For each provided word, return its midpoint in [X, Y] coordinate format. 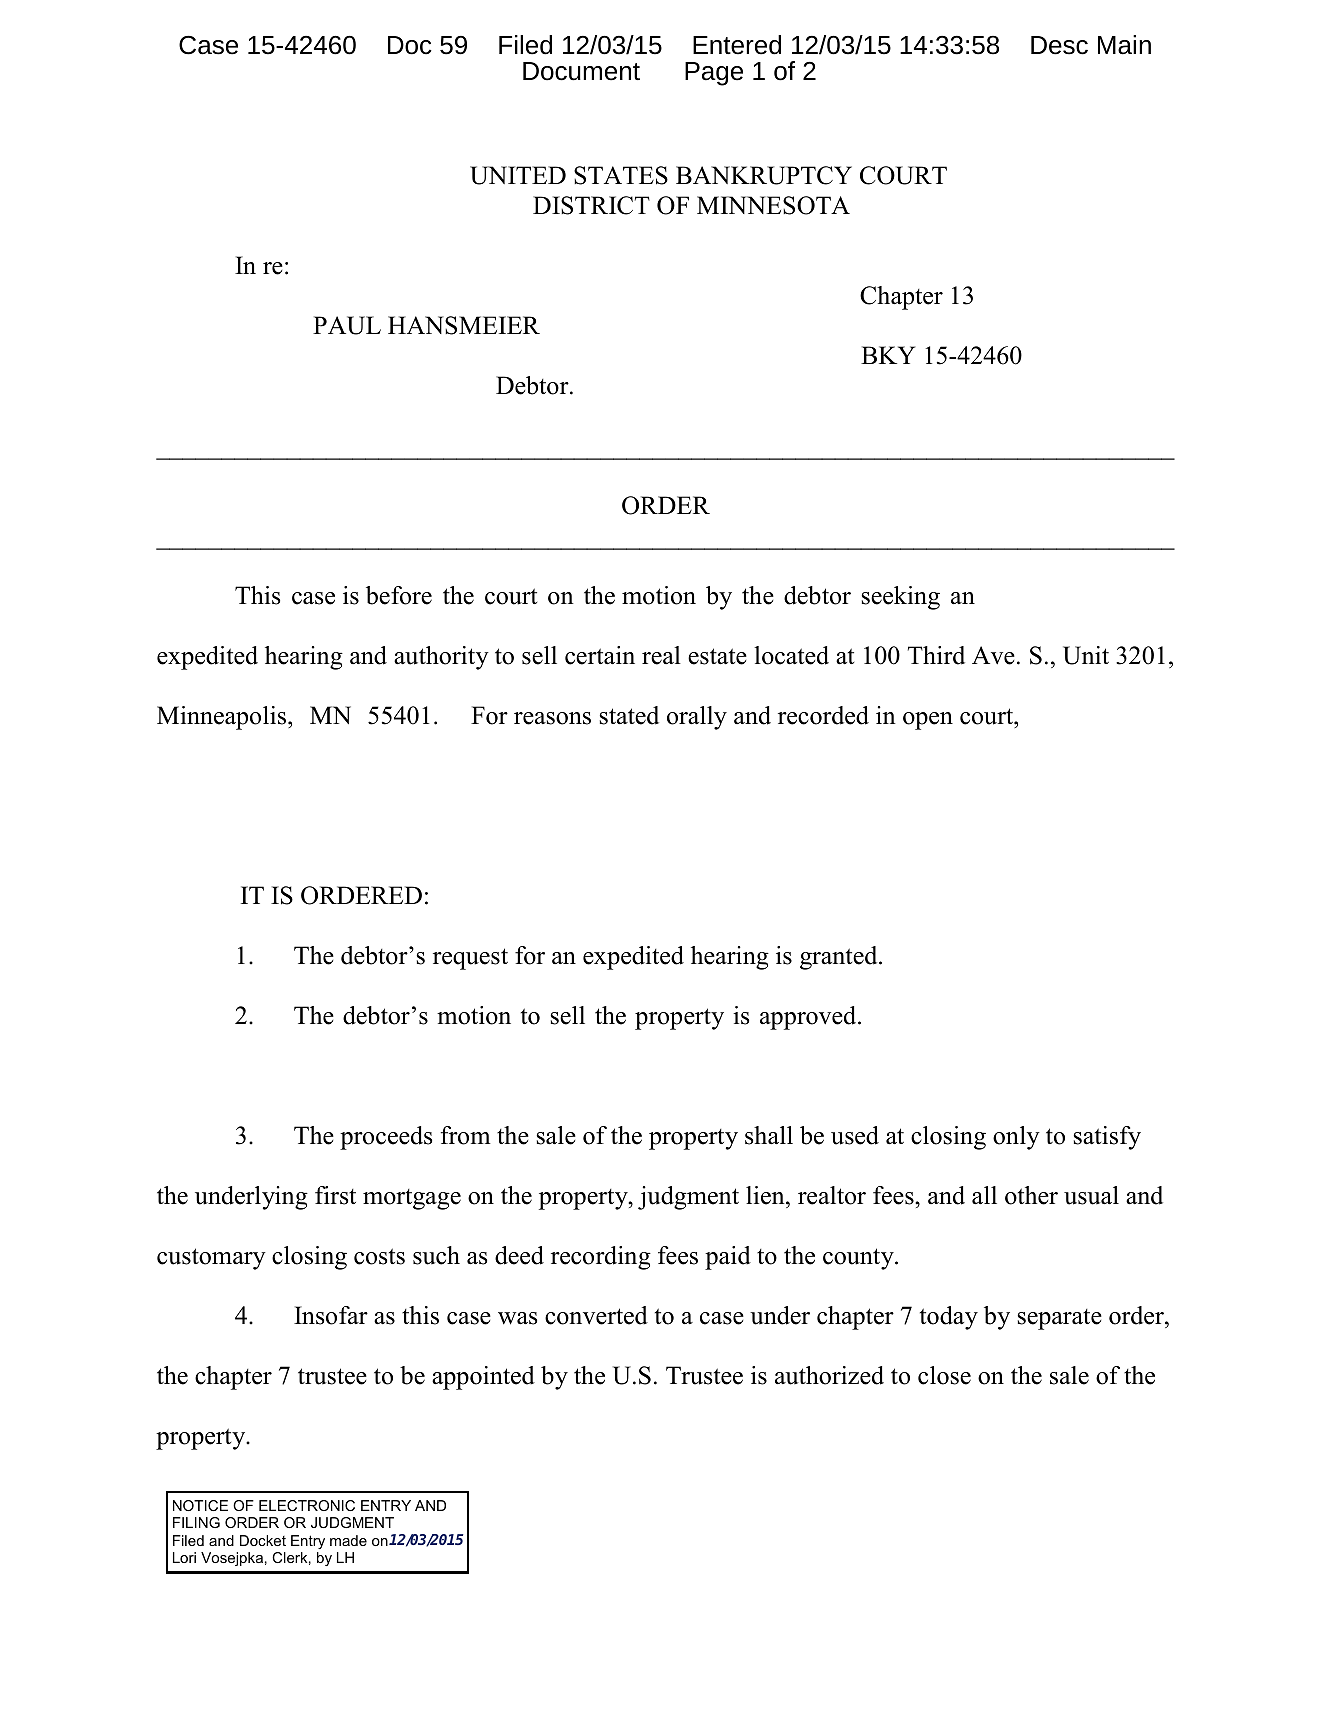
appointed [483, 1378]
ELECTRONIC [307, 1505]
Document [581, 71]
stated [629, 715]
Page [714, 74]
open [928, 721]
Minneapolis [223, 718]
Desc [1059, 45]
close [944, 1375]
